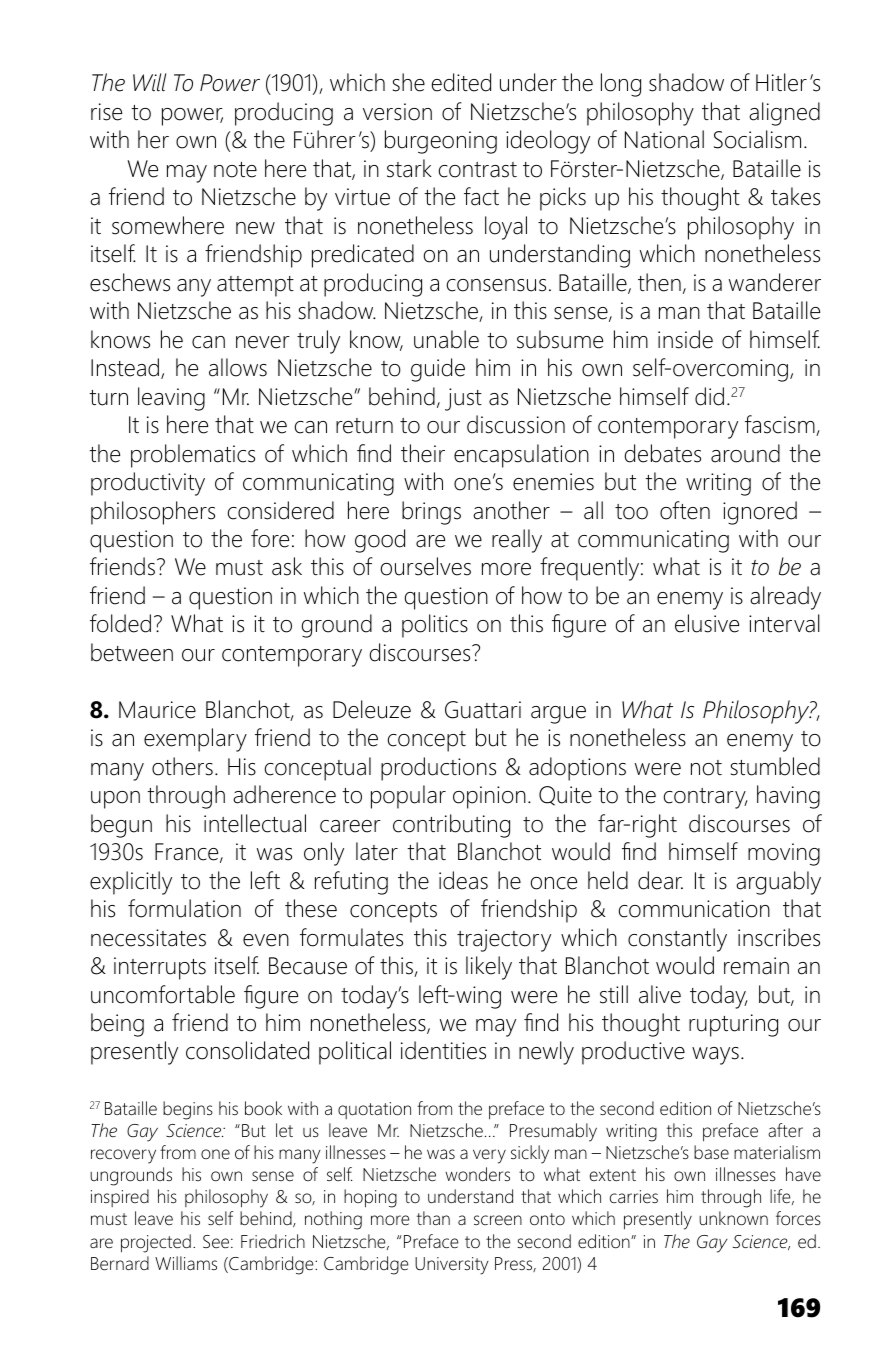 Image resolution: width=896 pixels, height=1345 pixels. I want to click on Socialism, so click(757, 139).
